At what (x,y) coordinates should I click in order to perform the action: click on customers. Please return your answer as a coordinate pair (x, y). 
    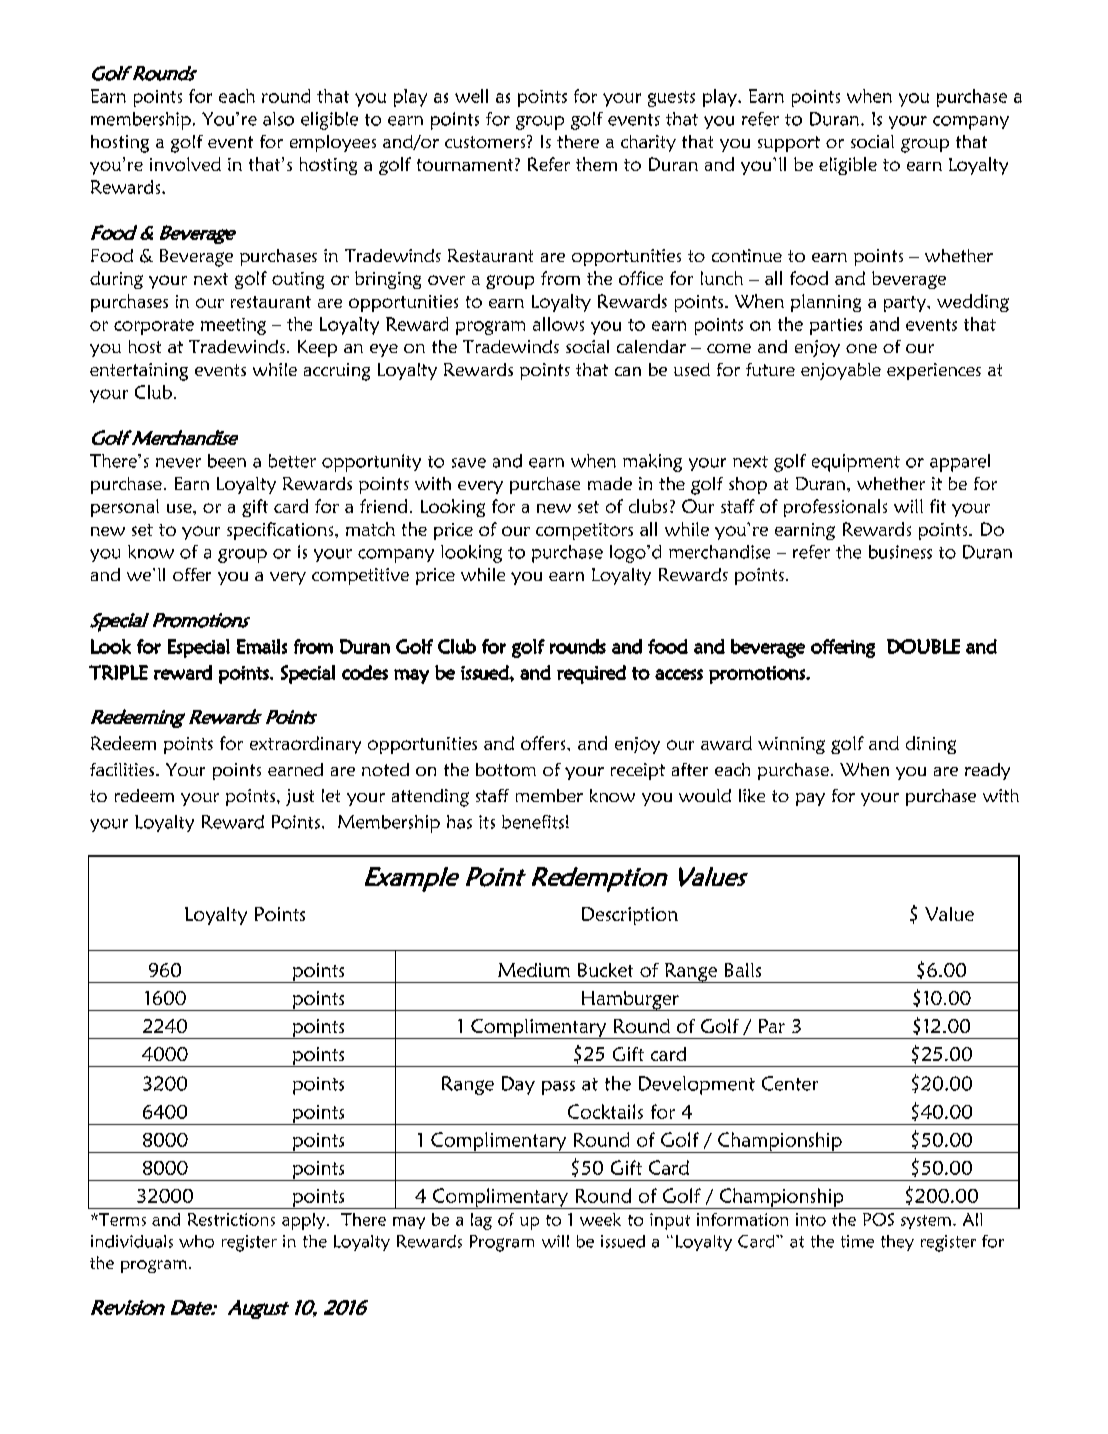
    Looking at the image, I should click on (486, 141).
